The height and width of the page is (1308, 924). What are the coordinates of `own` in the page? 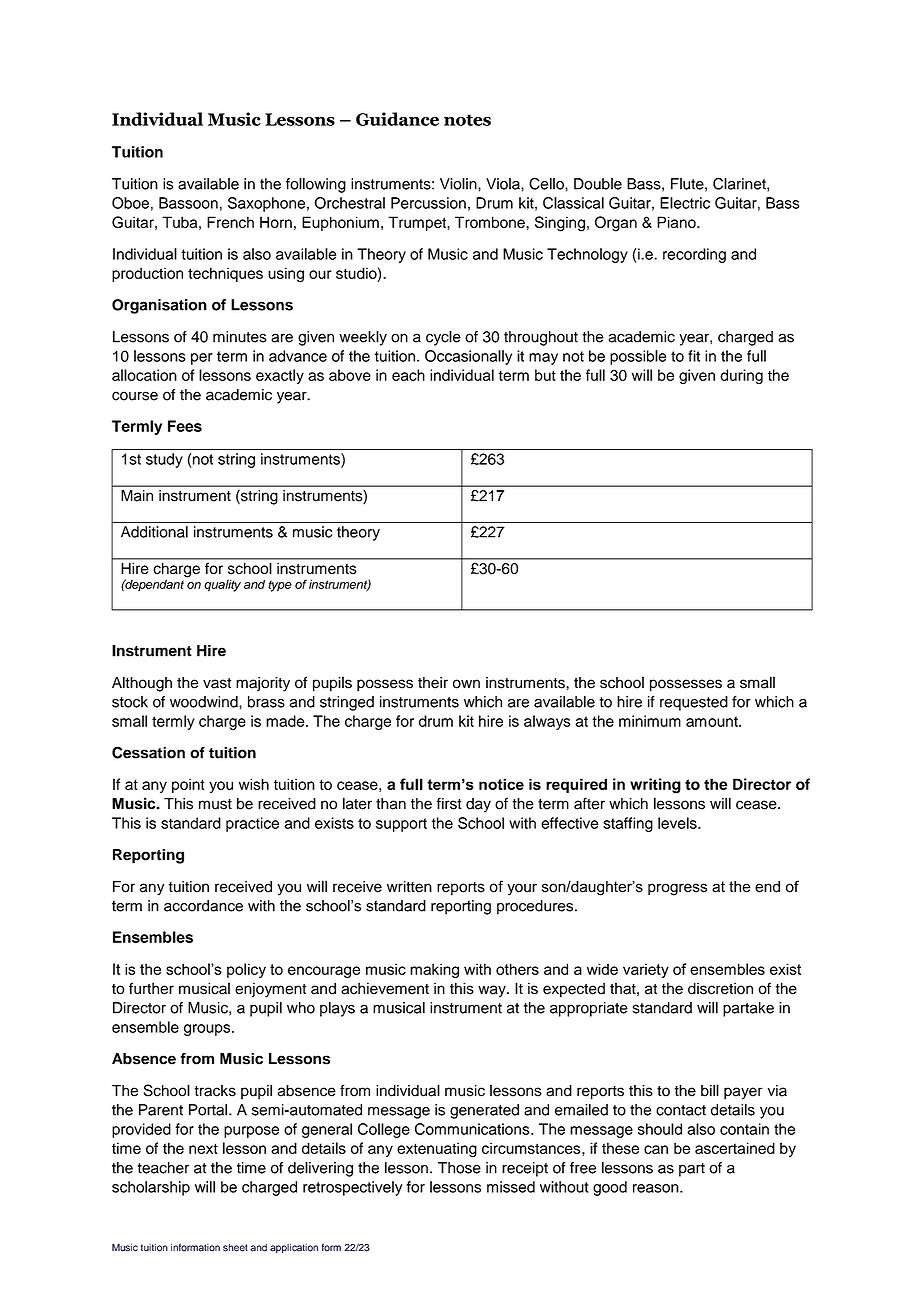 It's located at (466, 684).
